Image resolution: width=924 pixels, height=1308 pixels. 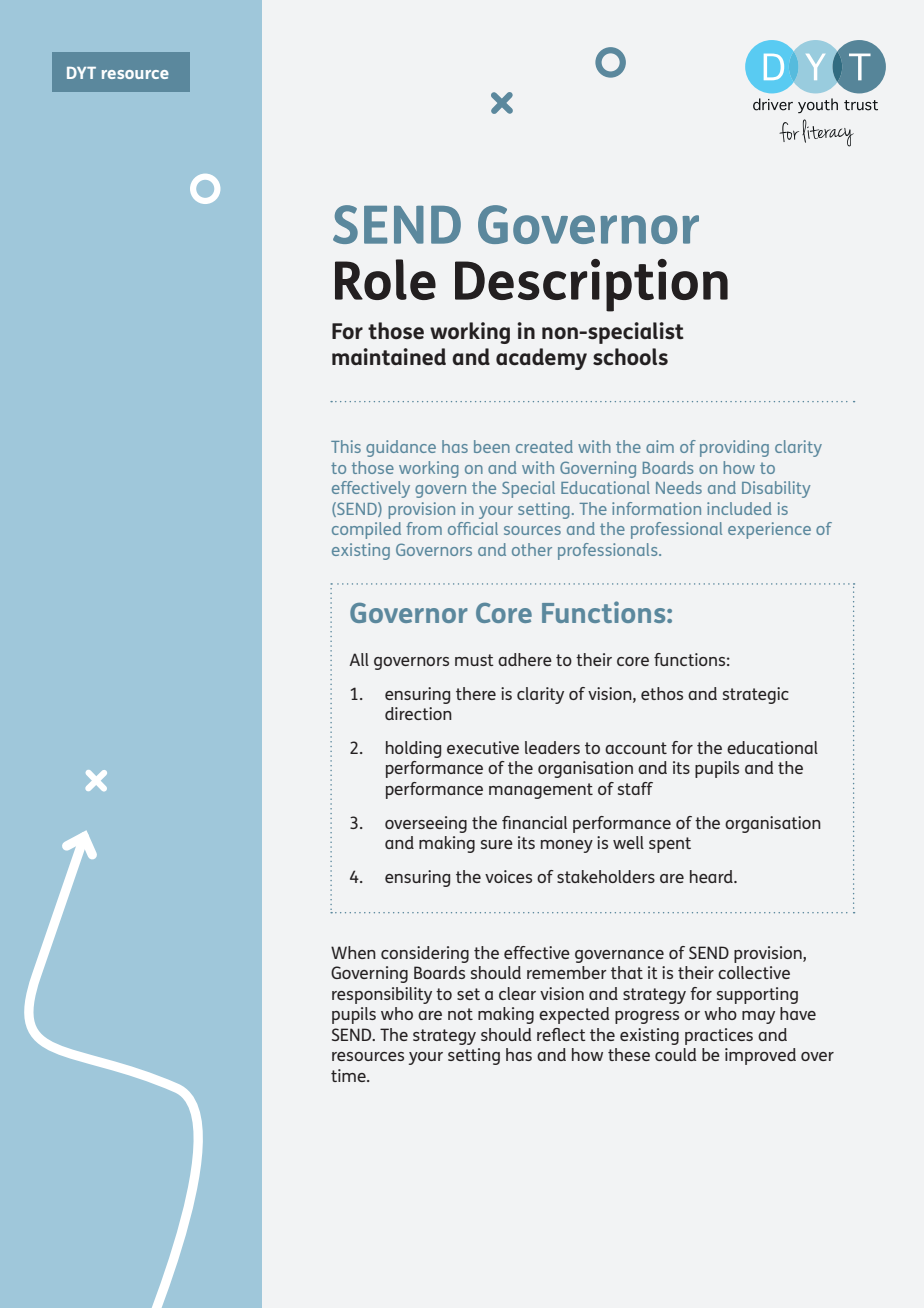 I want to click on direction, so click(x=418, y=713).
